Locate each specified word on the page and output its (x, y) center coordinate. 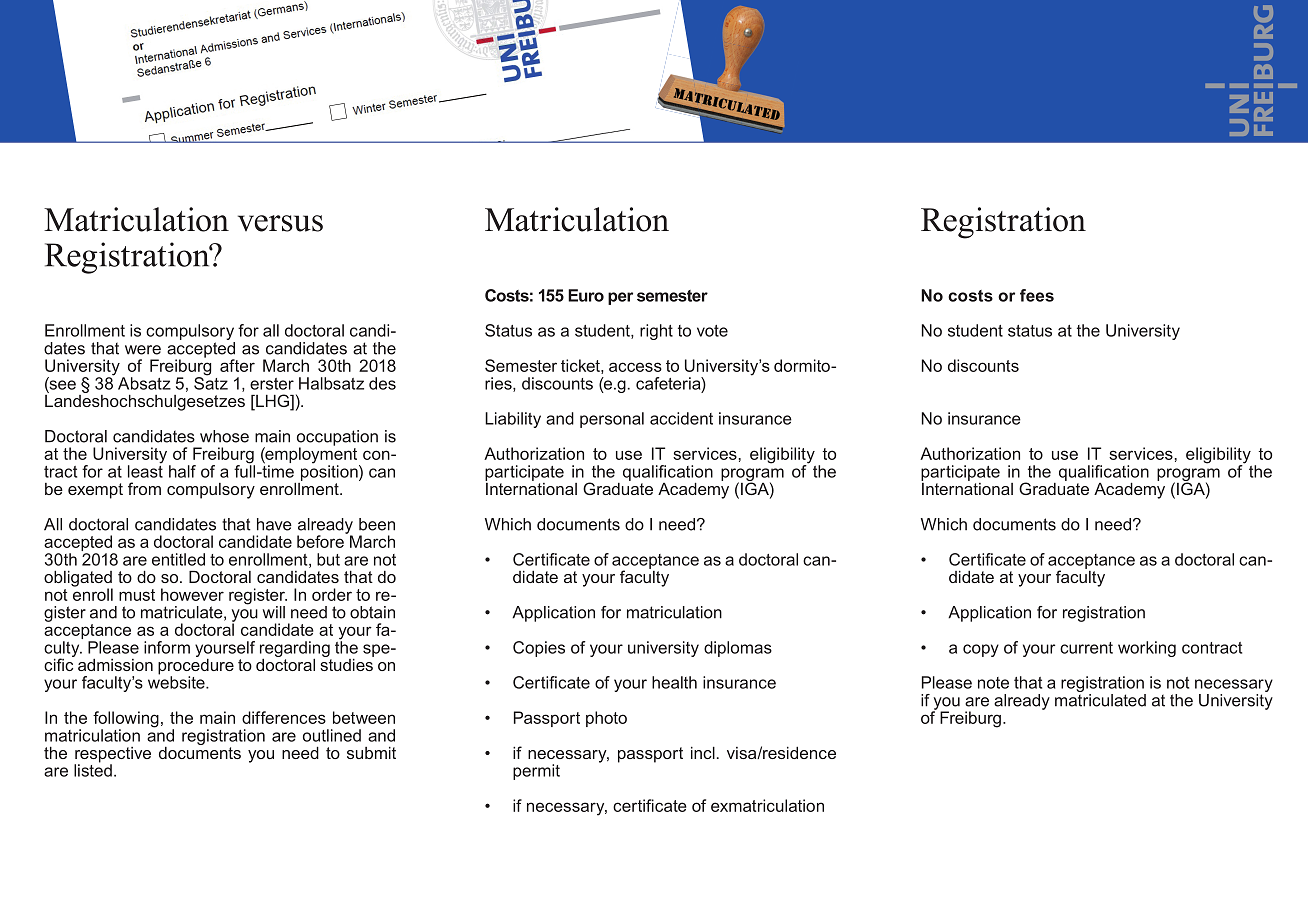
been (377, 524)
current (1086, 648)
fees (1037, 295)
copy (981, 650)
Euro (586, 295)
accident (681, 418)
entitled (178, 559)
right (656, 332)
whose (224, 436)
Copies (539, 649)
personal (612, 420)
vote (712, 331)
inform (167, 647)
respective (112, 756)
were (143, 350)
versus (280, 223)
